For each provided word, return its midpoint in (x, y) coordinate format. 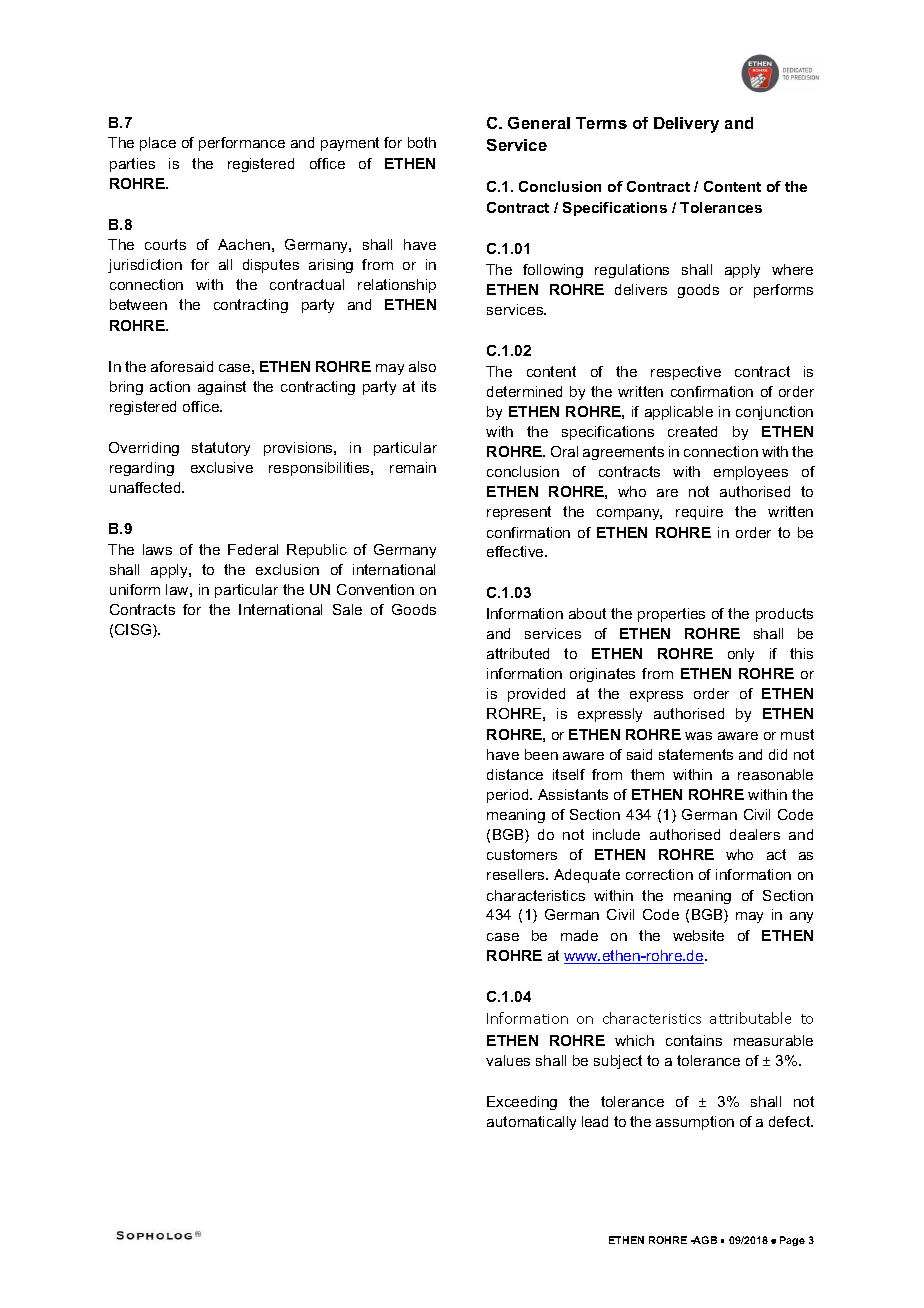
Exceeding (522, 1103)
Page (792, 1241)
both (422, 142)
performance (242, 144)
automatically (531, 1123)
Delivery (686, 125)
